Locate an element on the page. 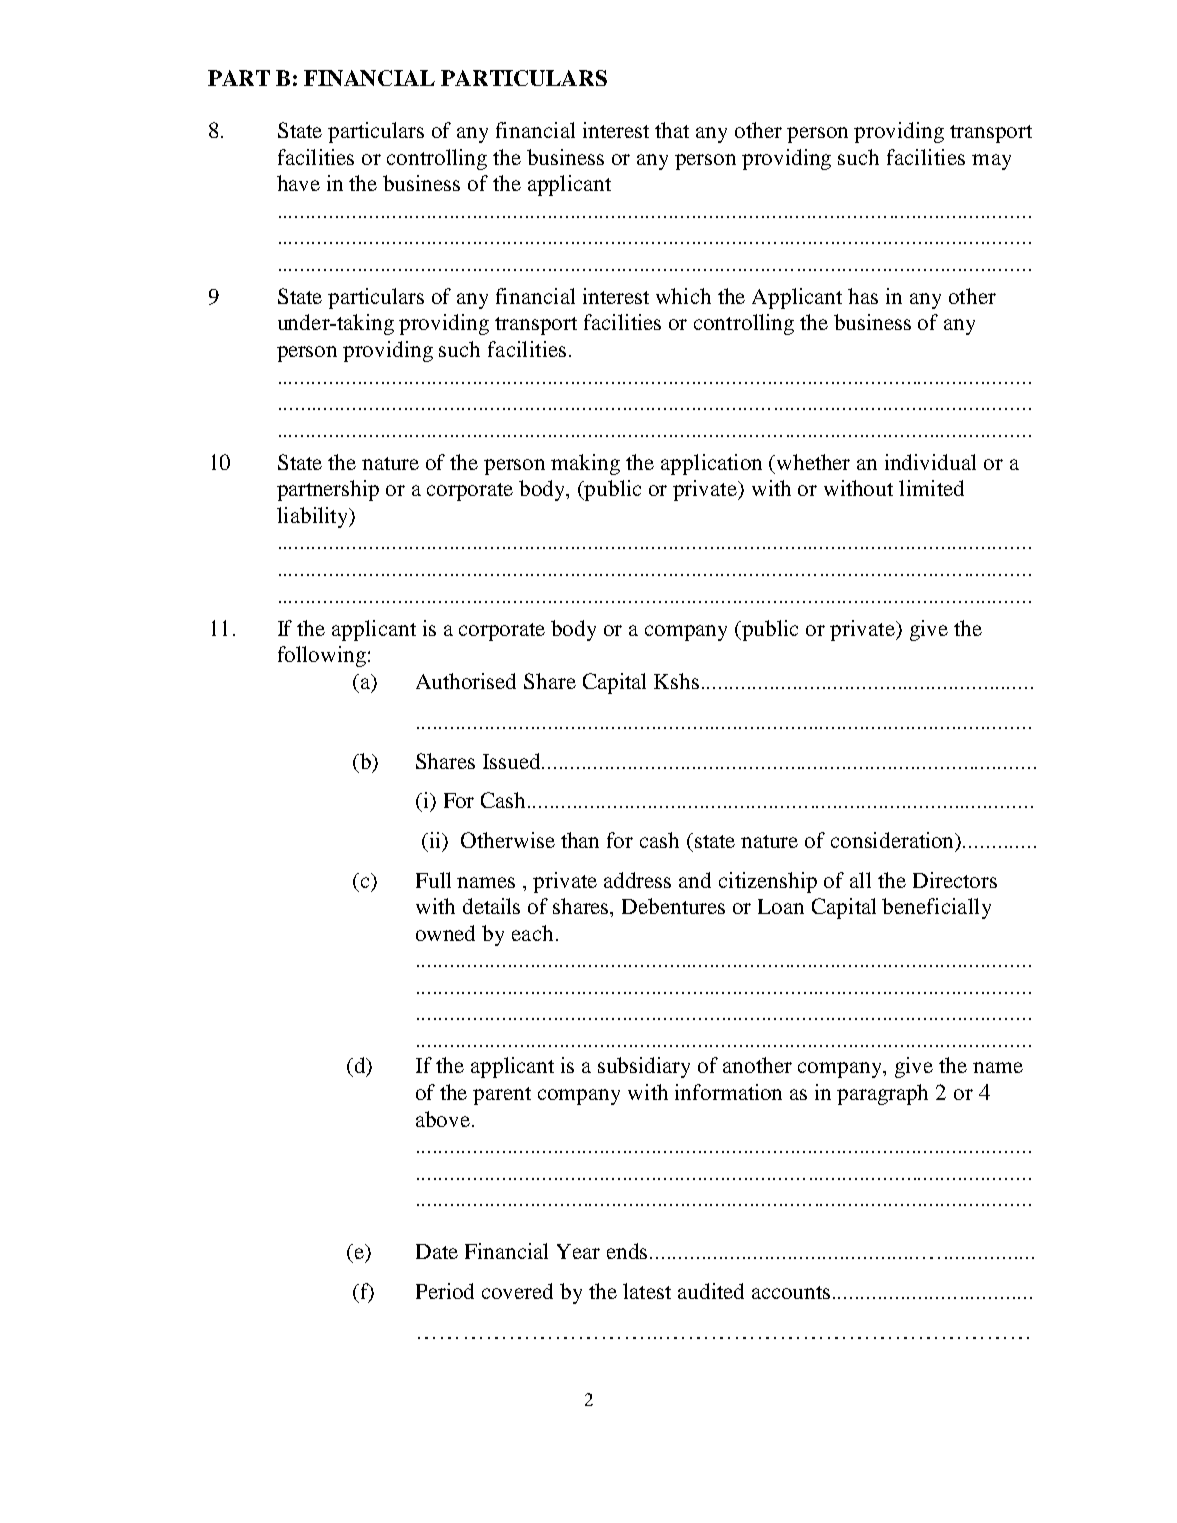 The image size is (1177, 1523). beneficially is located at coordinates (936, 908).
